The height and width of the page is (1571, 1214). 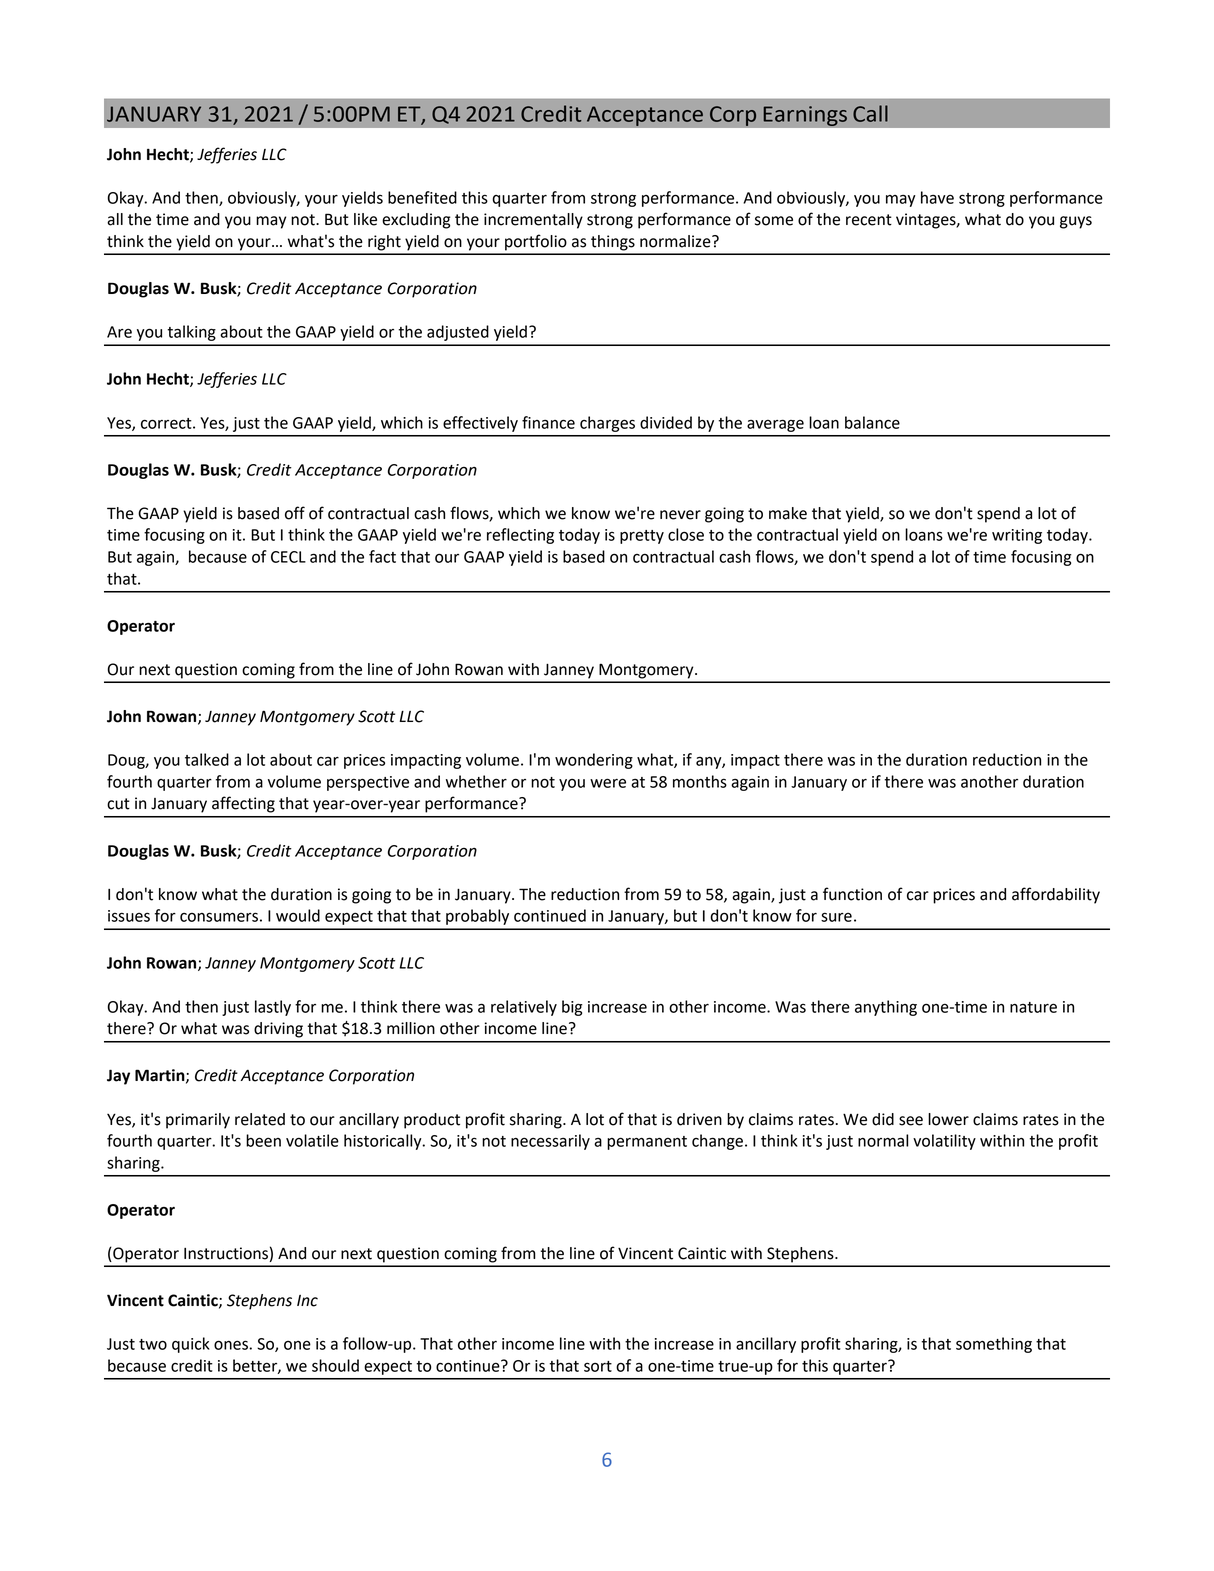 I want to click on have, so click(x=937, y=197).
